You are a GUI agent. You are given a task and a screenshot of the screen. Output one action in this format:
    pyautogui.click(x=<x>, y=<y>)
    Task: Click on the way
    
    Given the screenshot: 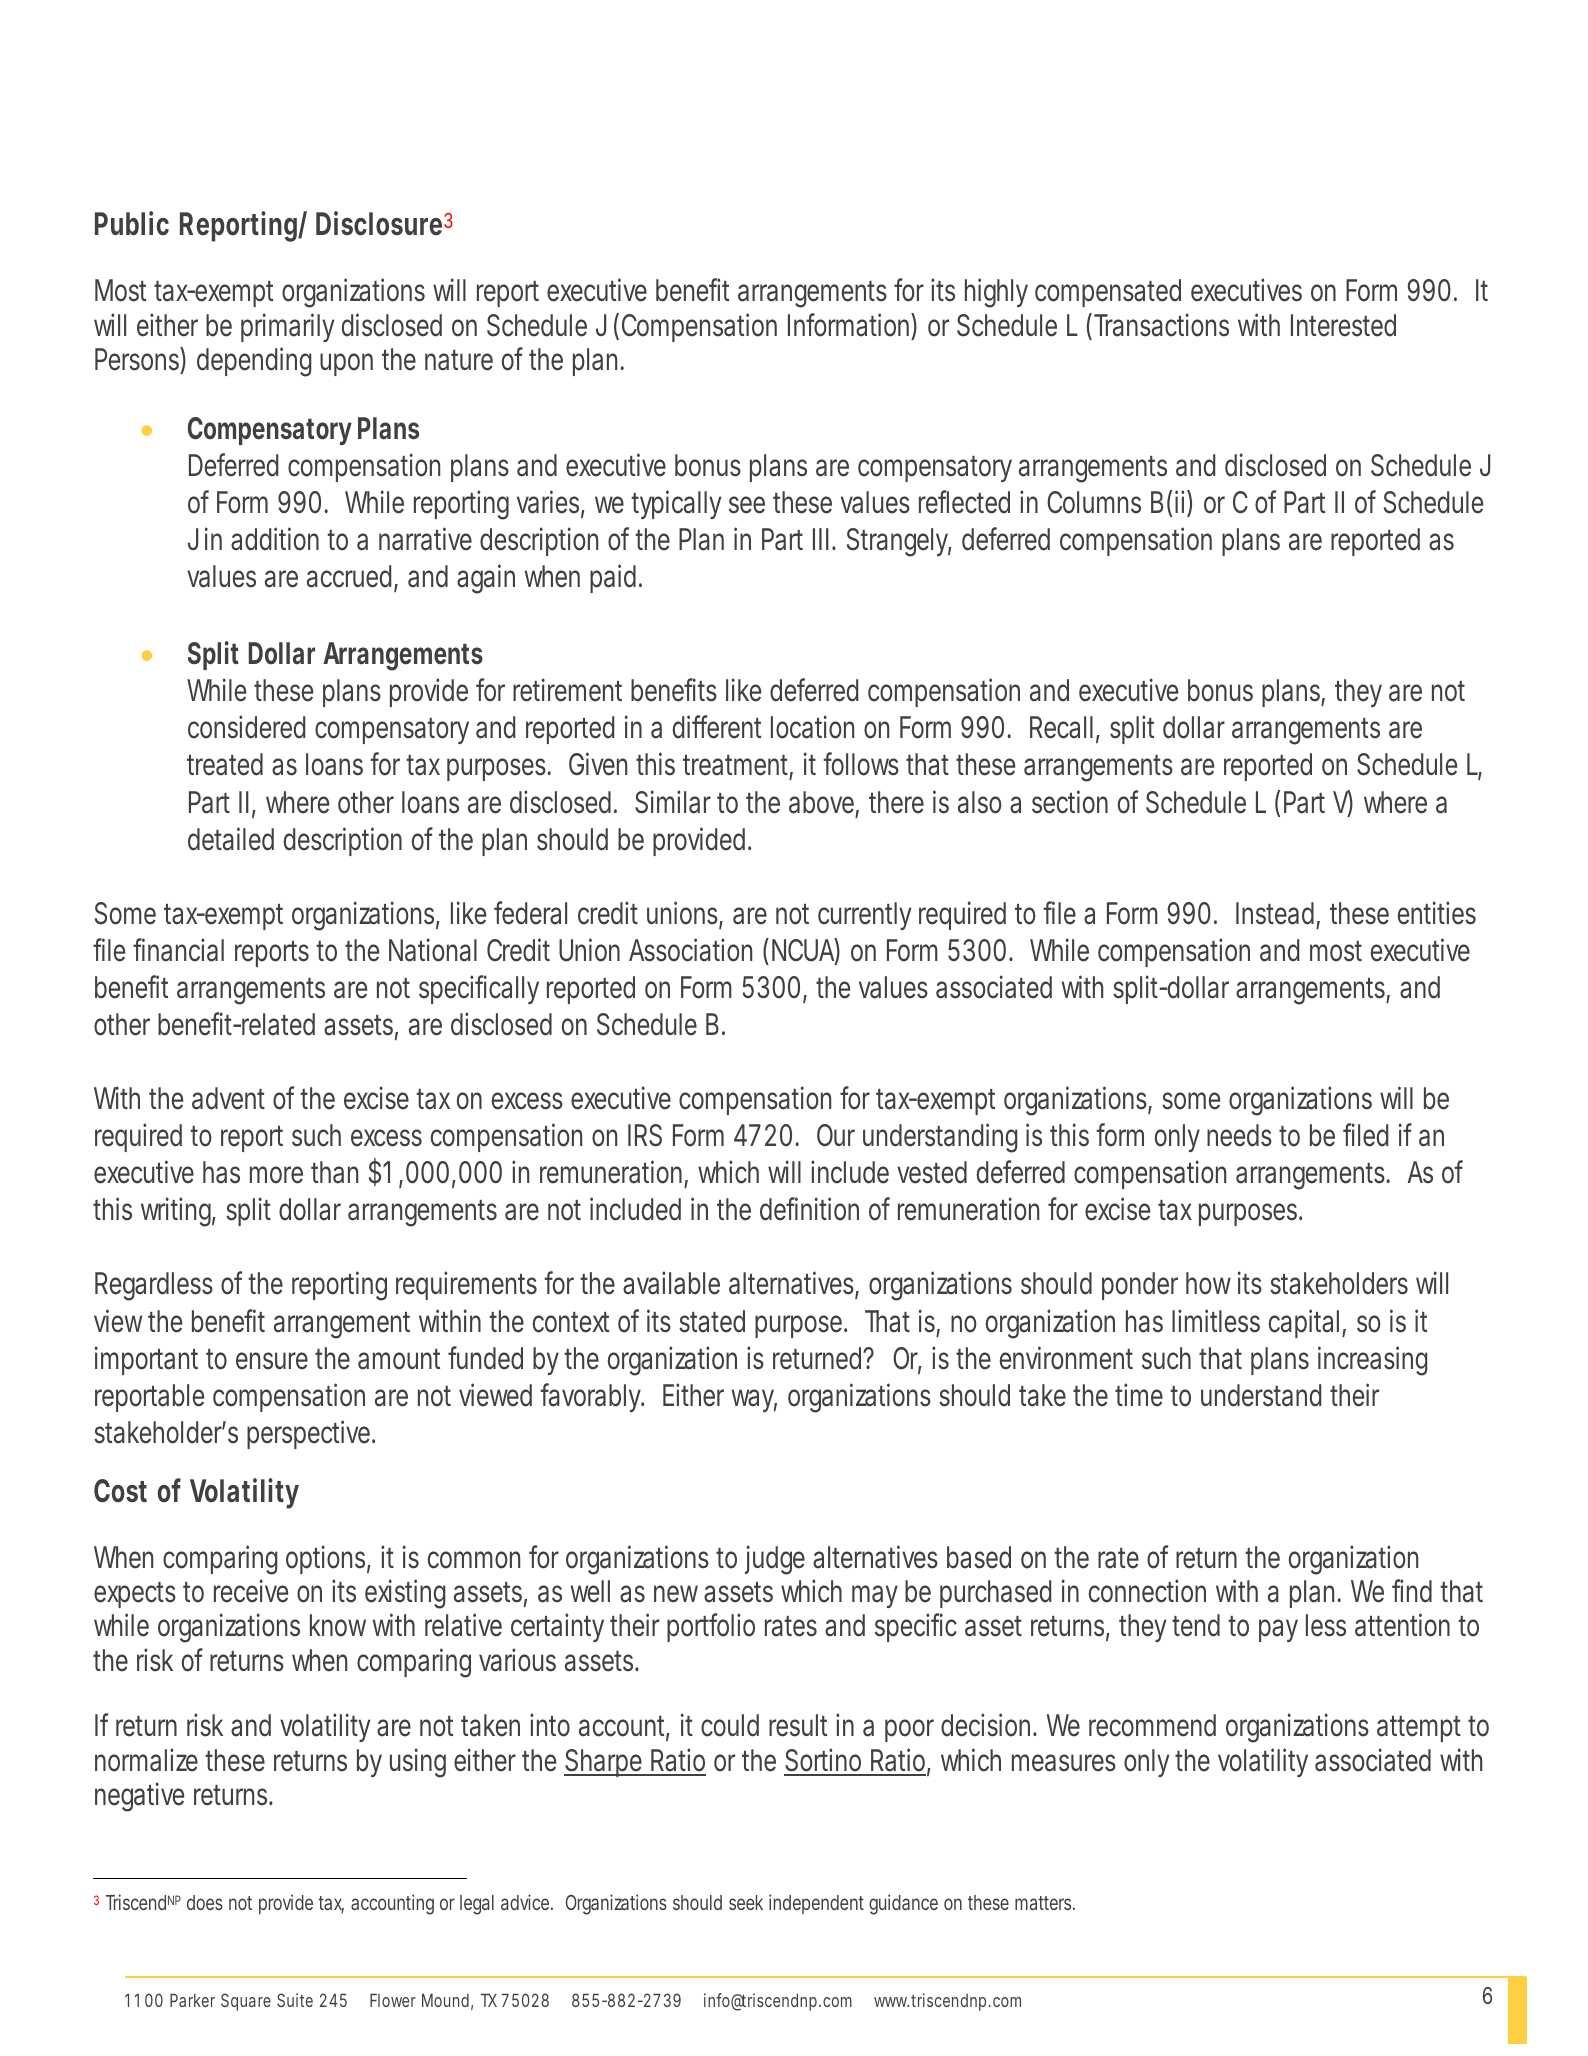 What is the action you would take?
    pyautogui.click(x=753, y=1400)
